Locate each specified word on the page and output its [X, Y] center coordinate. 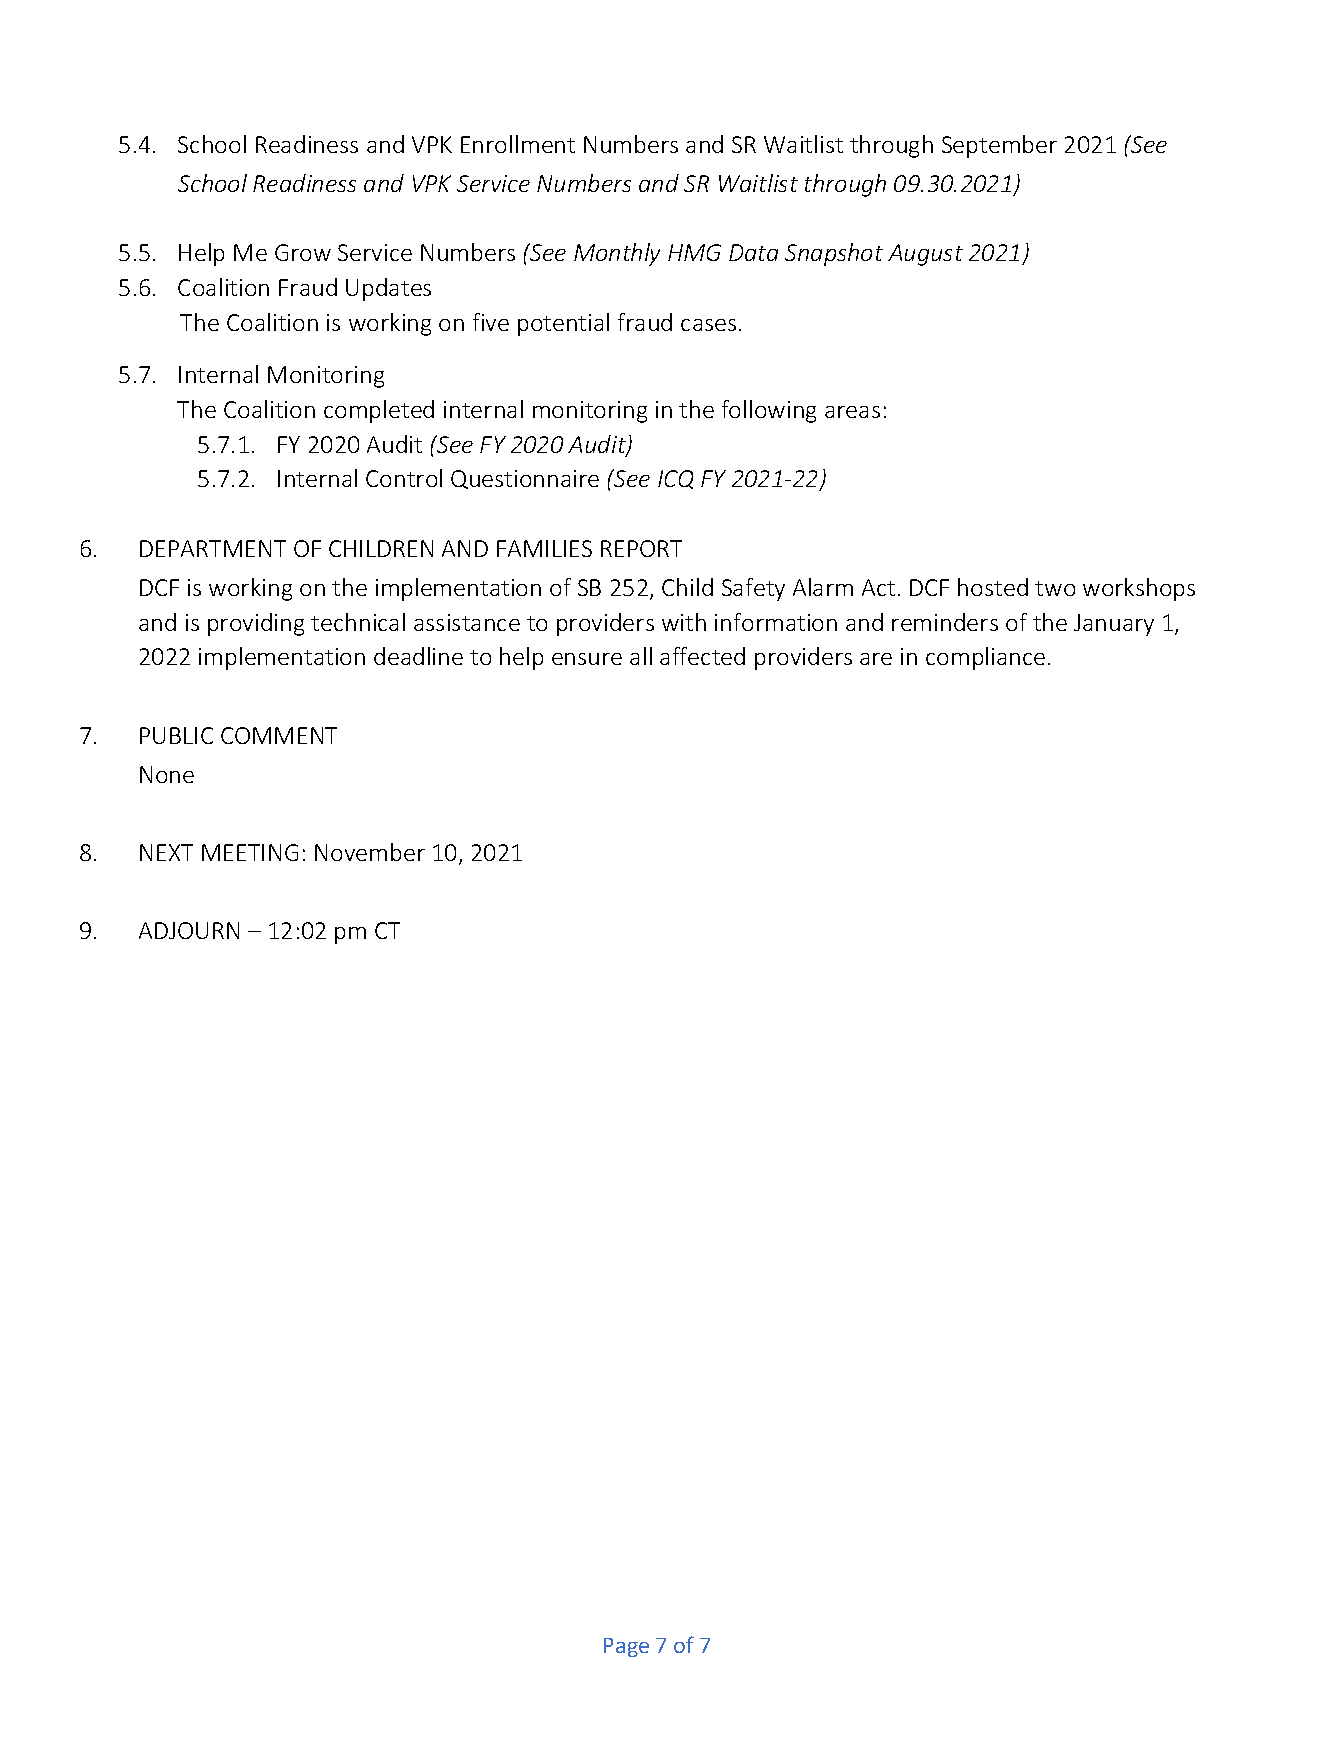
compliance [985, 658]
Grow [303, 252]
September [999, 146]
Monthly [617, 254]
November [370, 852]
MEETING [250, 852]
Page [626, 1647]
